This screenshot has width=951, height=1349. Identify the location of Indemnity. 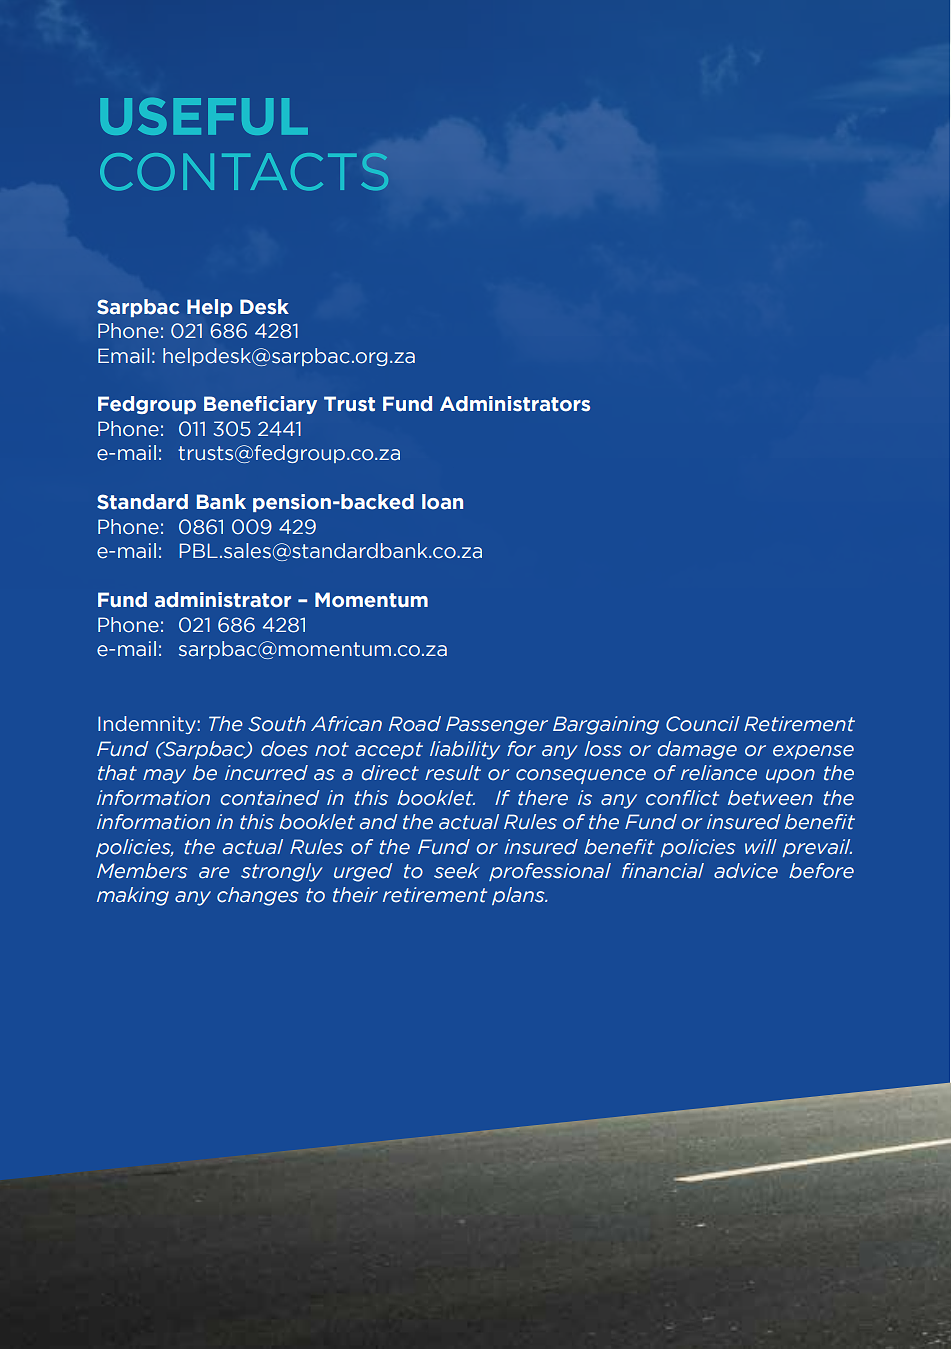
(148, 725).
